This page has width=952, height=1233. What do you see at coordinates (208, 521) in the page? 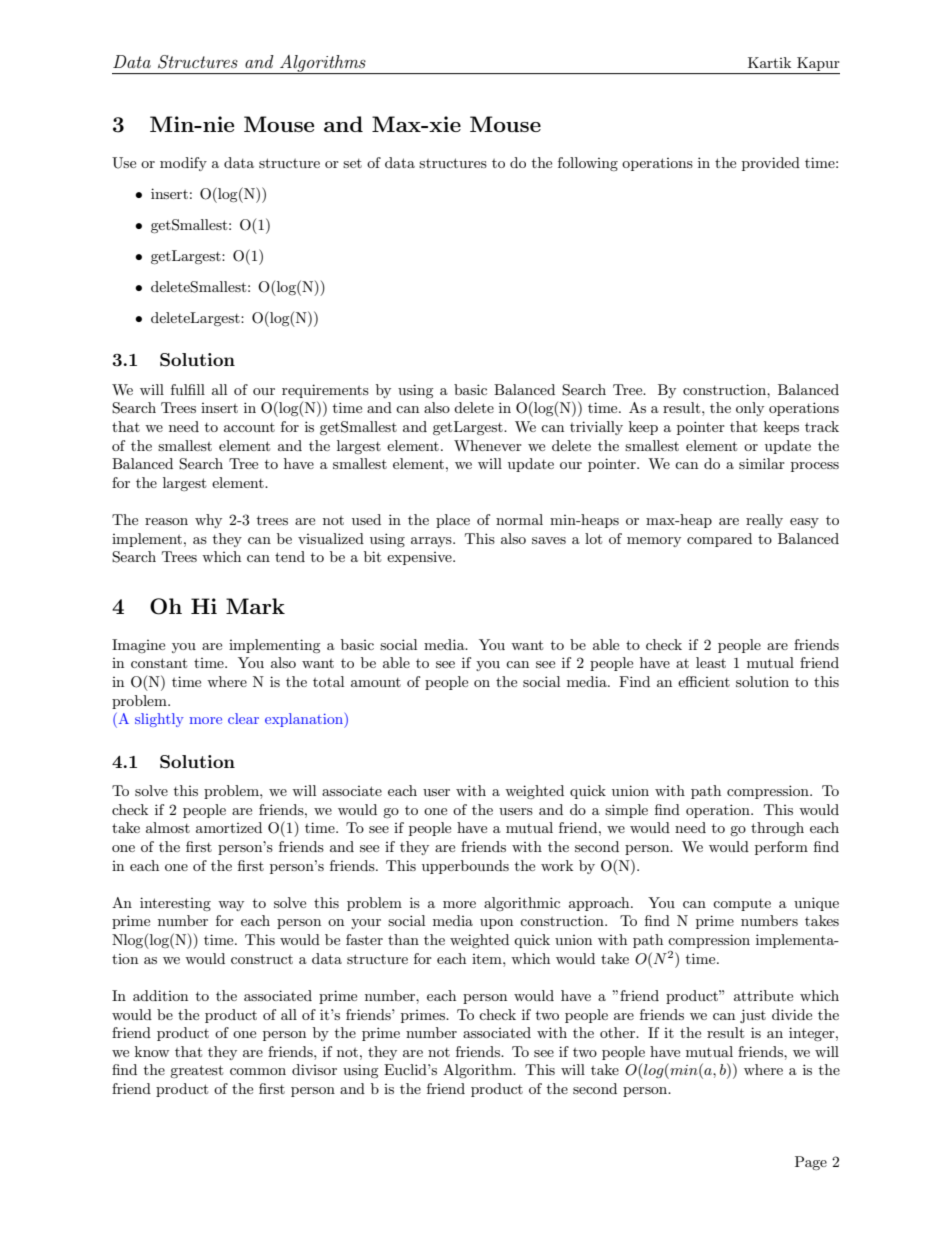
I see `why` at bounding box center [208, 521].
